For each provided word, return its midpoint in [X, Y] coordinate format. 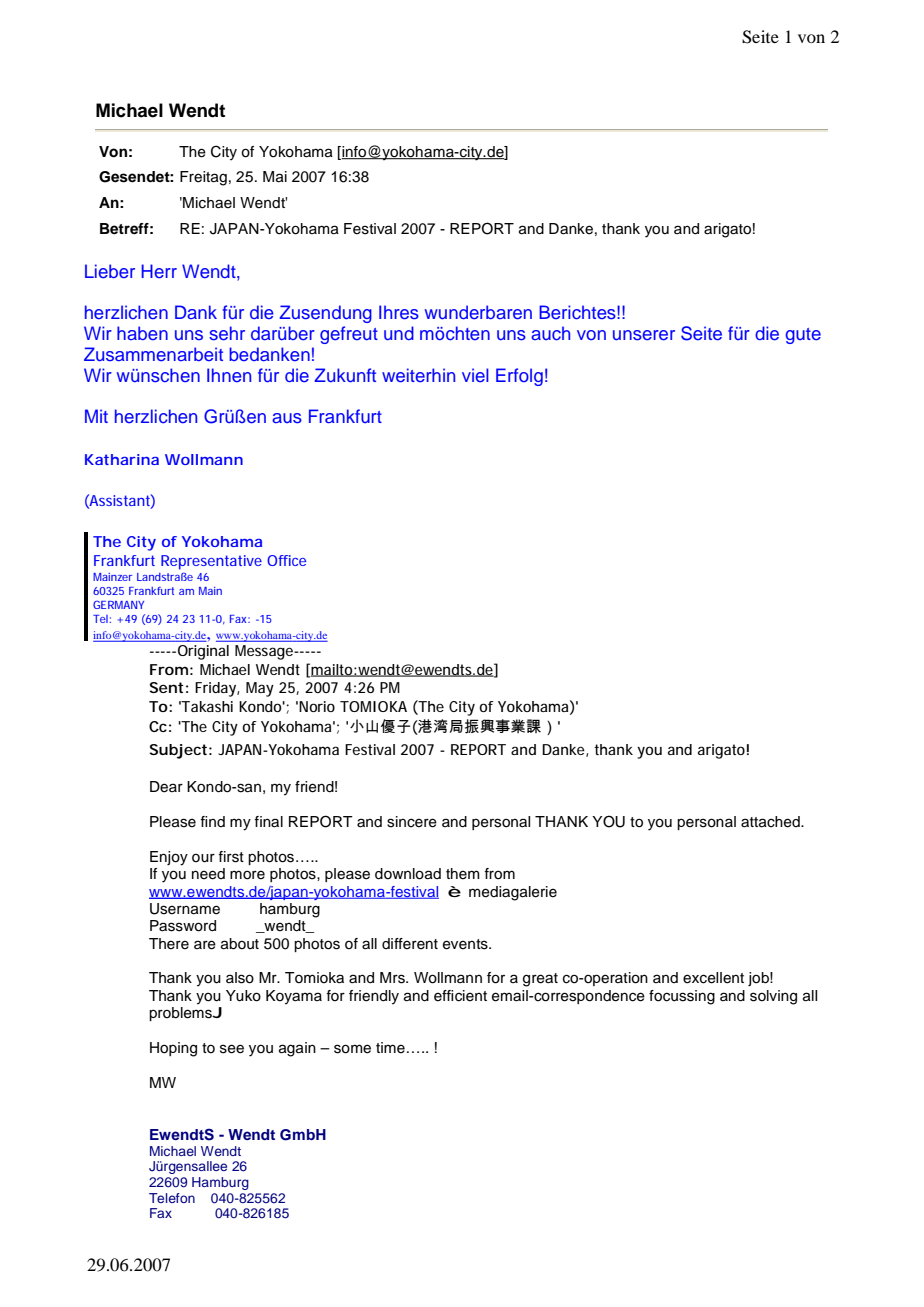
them [463, 874]
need [208, 874]
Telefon [172, 1198]
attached [771, 822]
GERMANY [118, 604]
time [390, 1048]
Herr [159, 271]
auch [550, 333]
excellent [713, 978]
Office [286, 560]
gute [803, 336]
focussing [682, 997]
